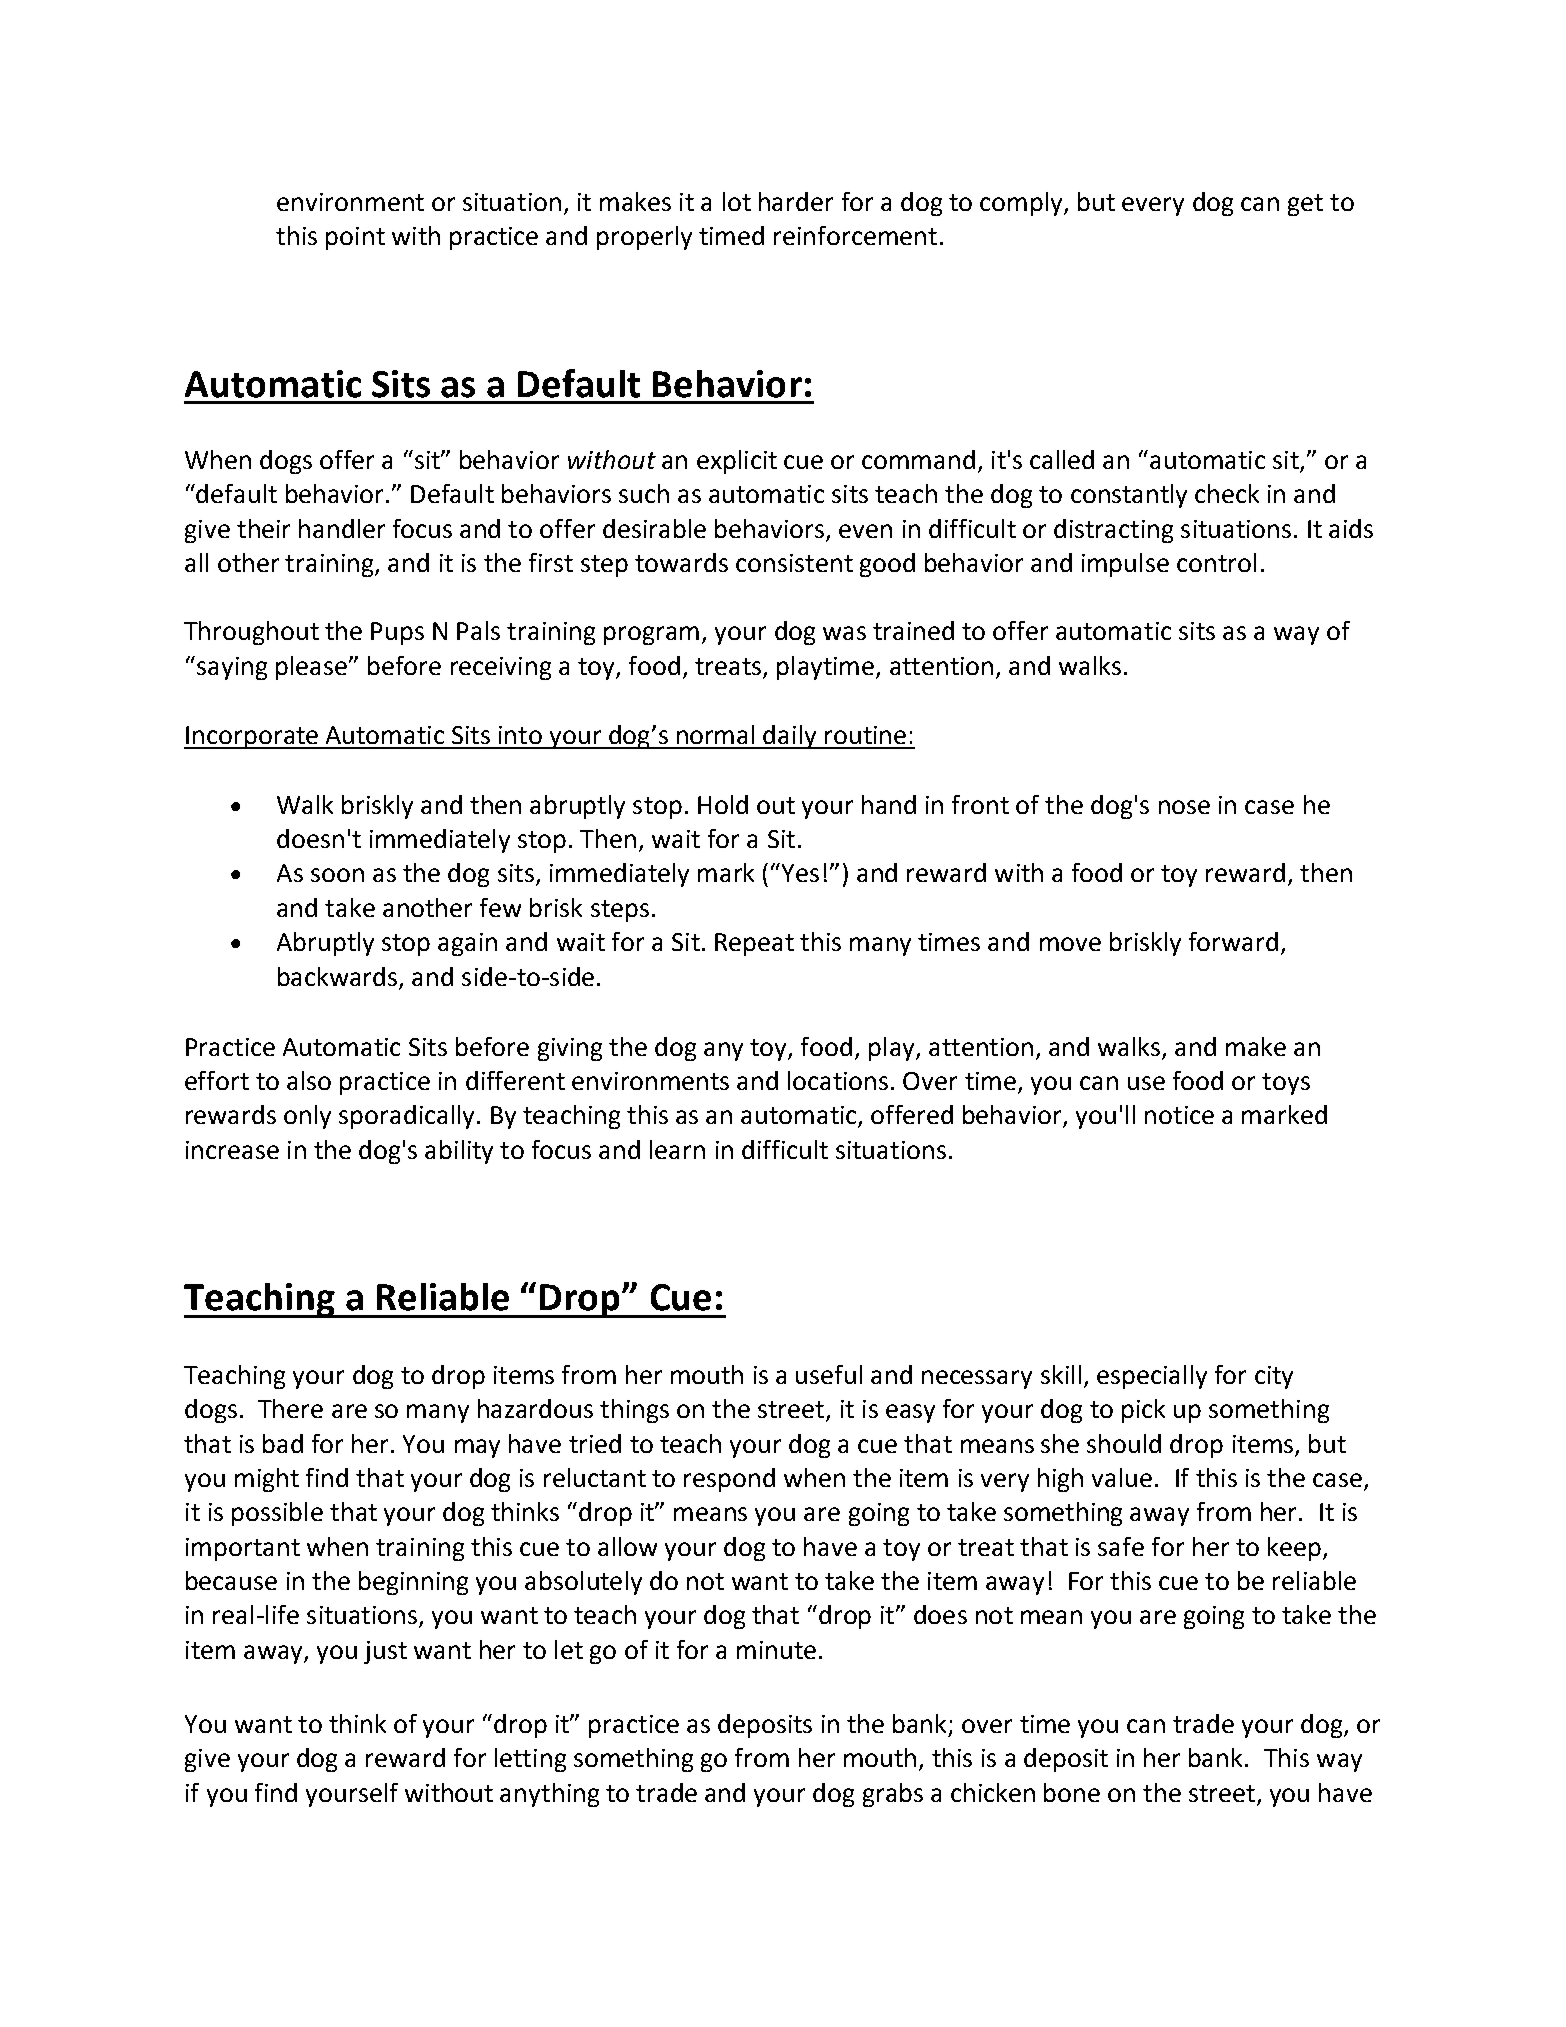 Image resolution: width=1566 pixels, height=2027 pixels. What do you see at coordinates (1072, 1792) in the screenshot?
I see `bone` at bounding box center [1072, 1792].
